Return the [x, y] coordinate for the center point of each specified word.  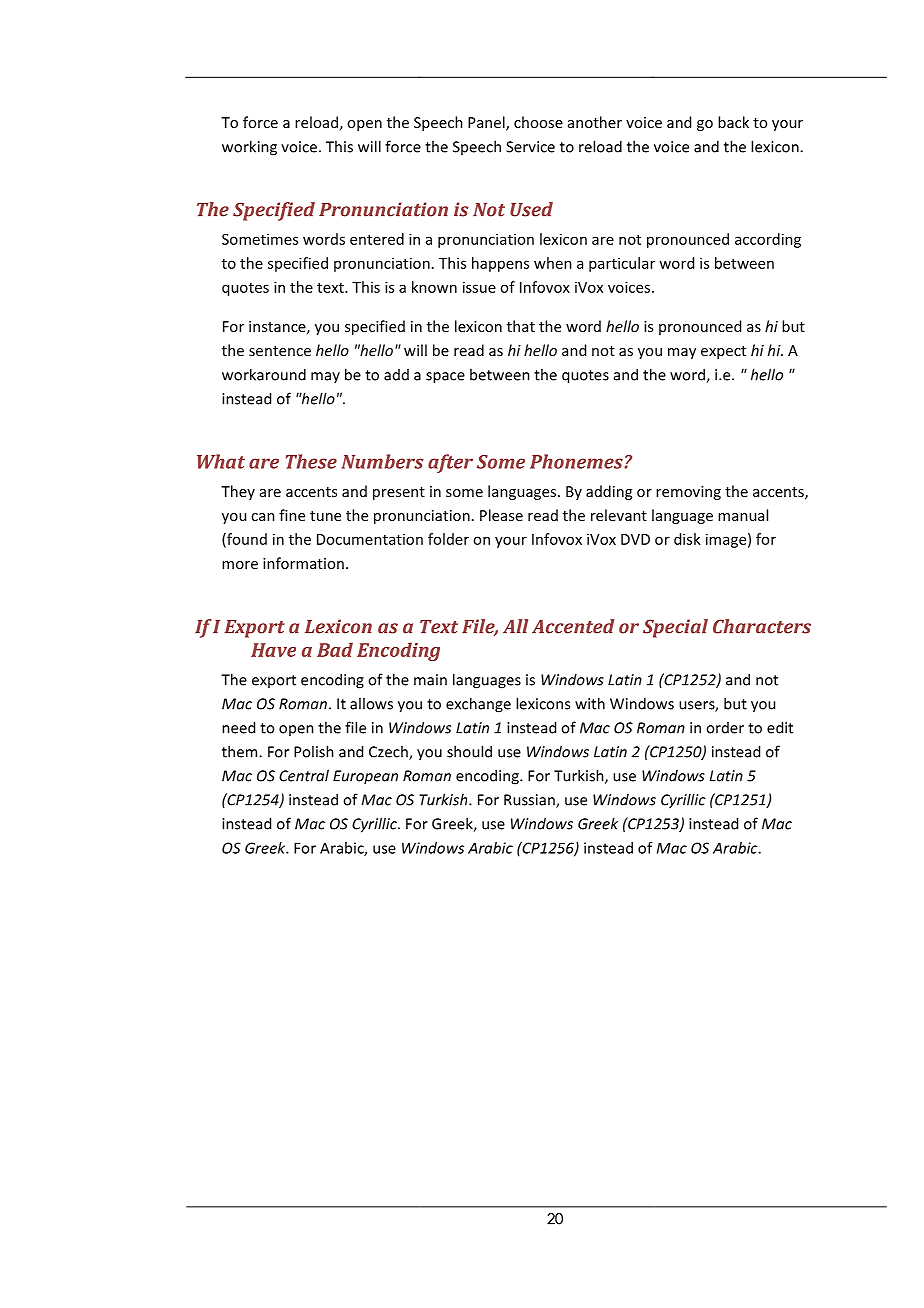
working [249, 148]
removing [688, 493]
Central [304, 775]
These [311, 461]
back [733, 122]
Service [530, 147]
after [450, 463]
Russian [530, 801]
